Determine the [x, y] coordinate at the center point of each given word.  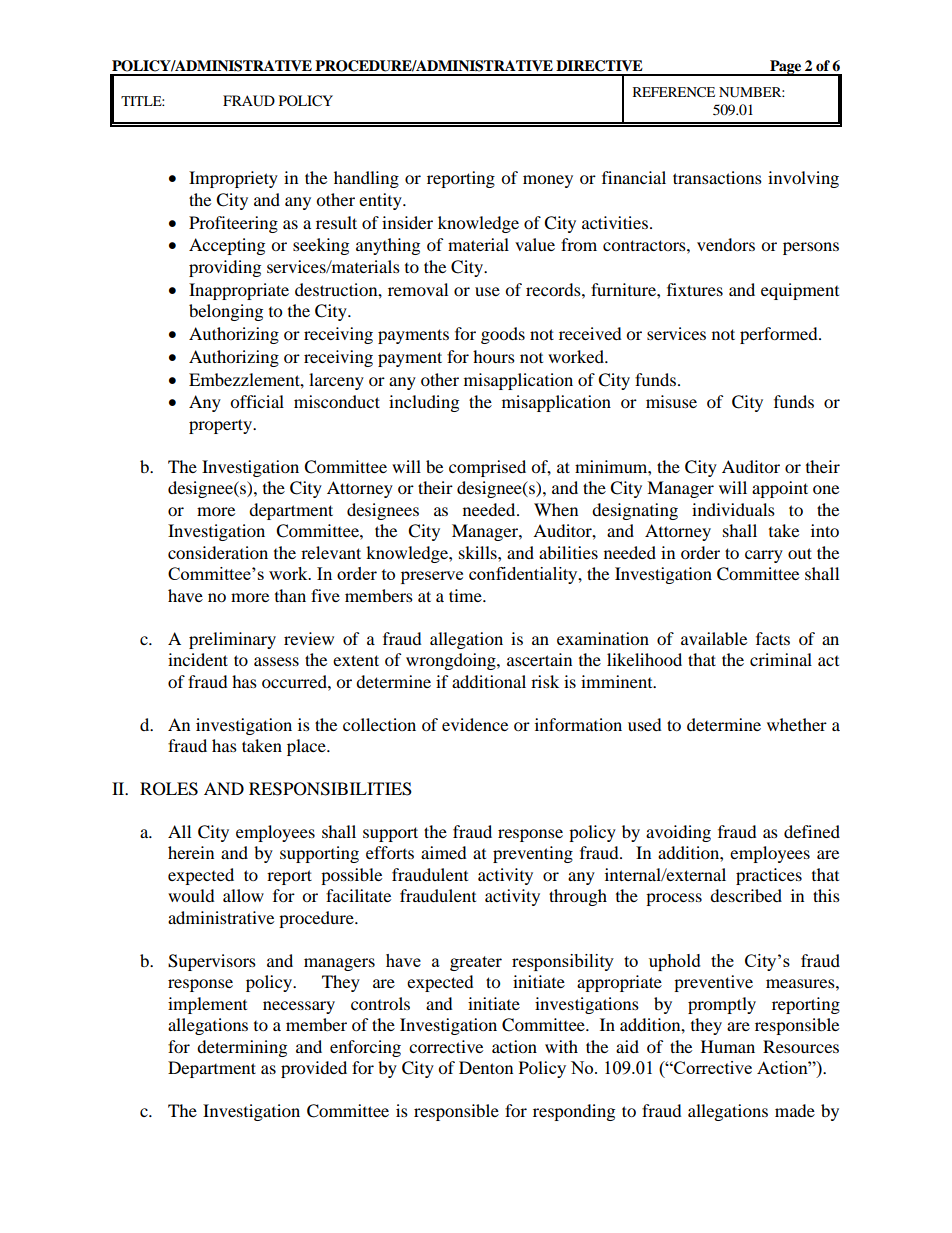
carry [764, 556]
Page [785, 68]
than [290, 595]
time [466, 595]
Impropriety [233, 179]
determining [242, 1048]
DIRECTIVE [599, 66]
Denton [486, 1067]
